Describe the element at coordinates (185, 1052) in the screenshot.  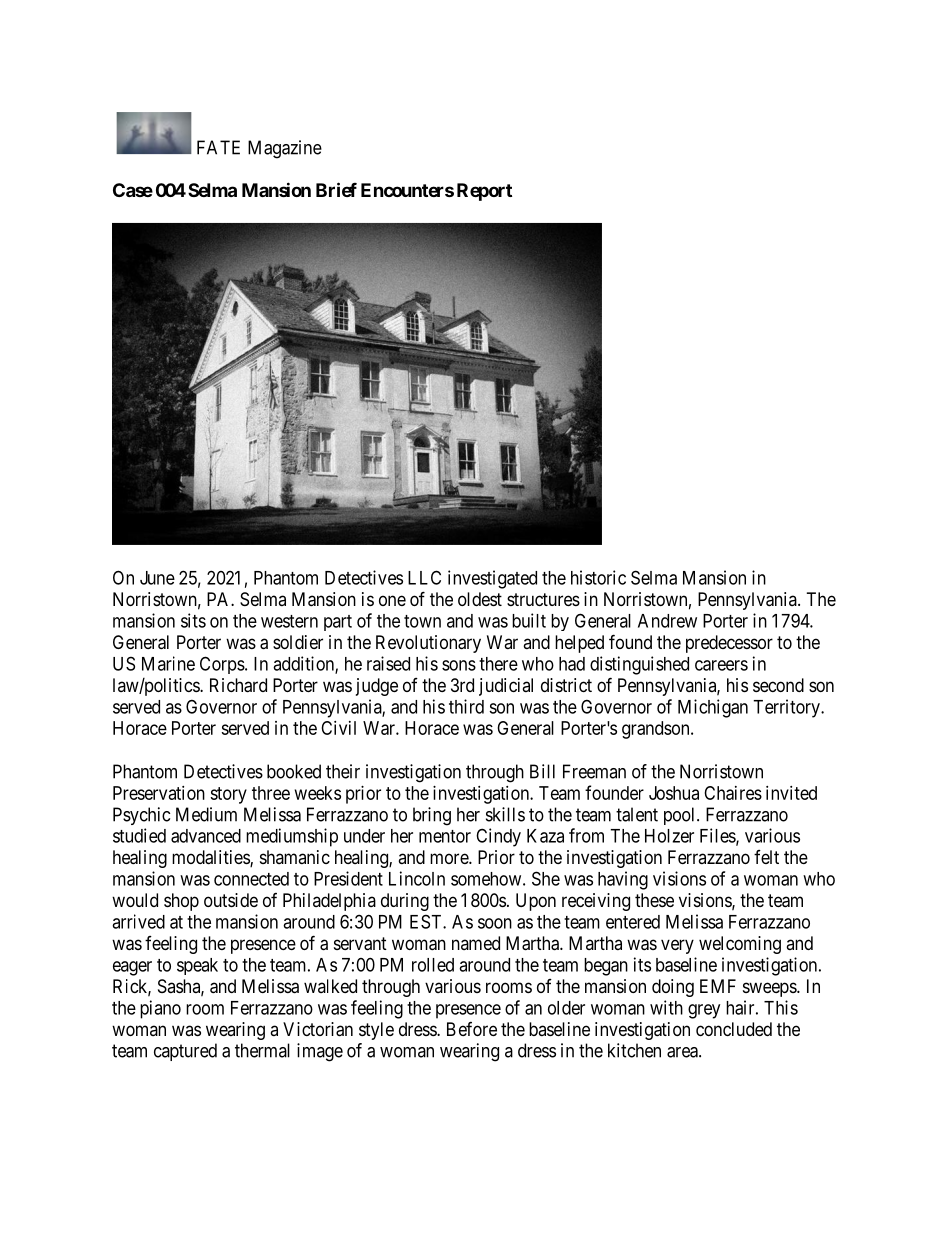
I see `captured` at that location.
